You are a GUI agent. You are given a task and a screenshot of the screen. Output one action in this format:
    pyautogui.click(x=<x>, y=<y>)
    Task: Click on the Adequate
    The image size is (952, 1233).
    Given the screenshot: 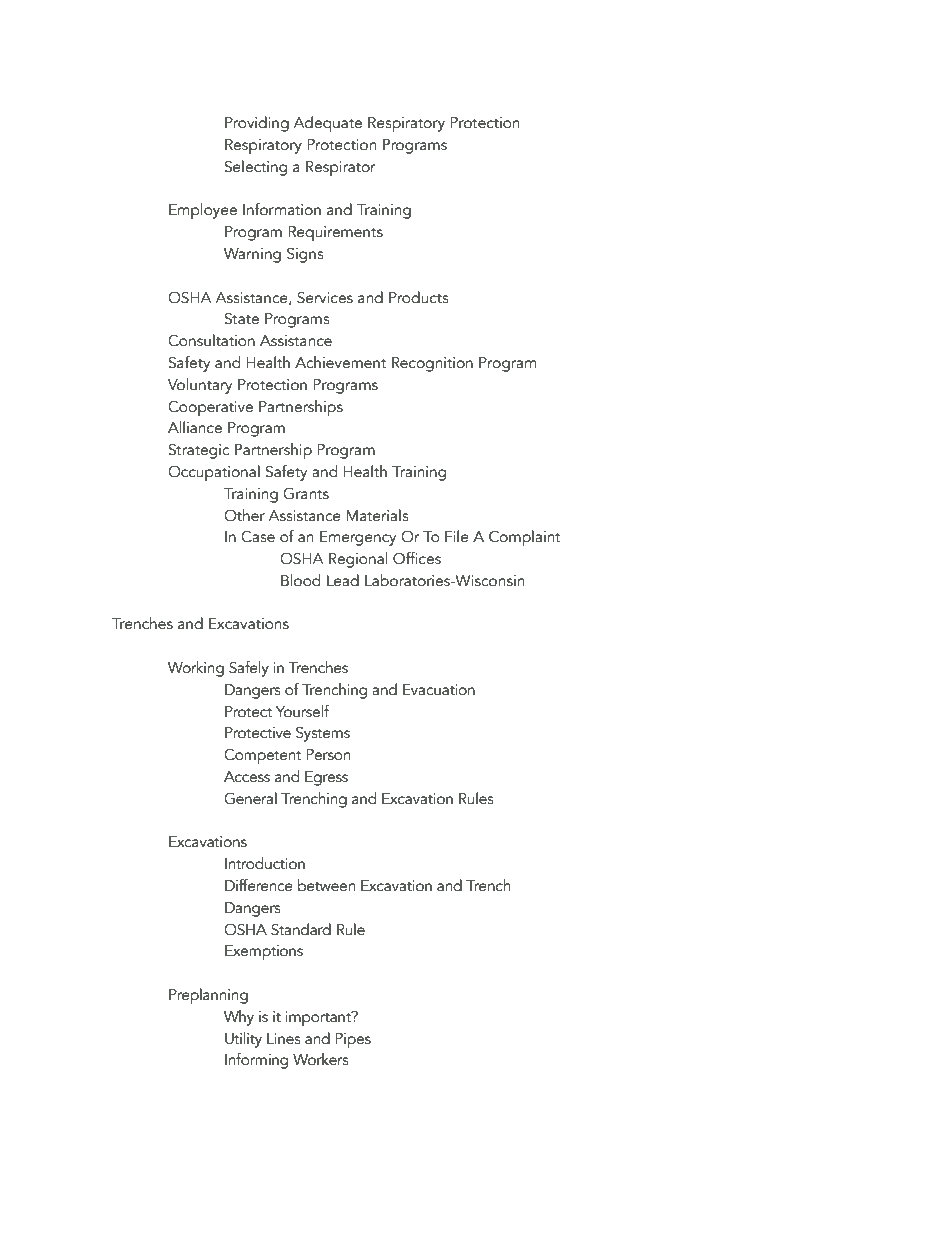 What is the action you would take?
    pyautogui.click(x=327, y=124)
